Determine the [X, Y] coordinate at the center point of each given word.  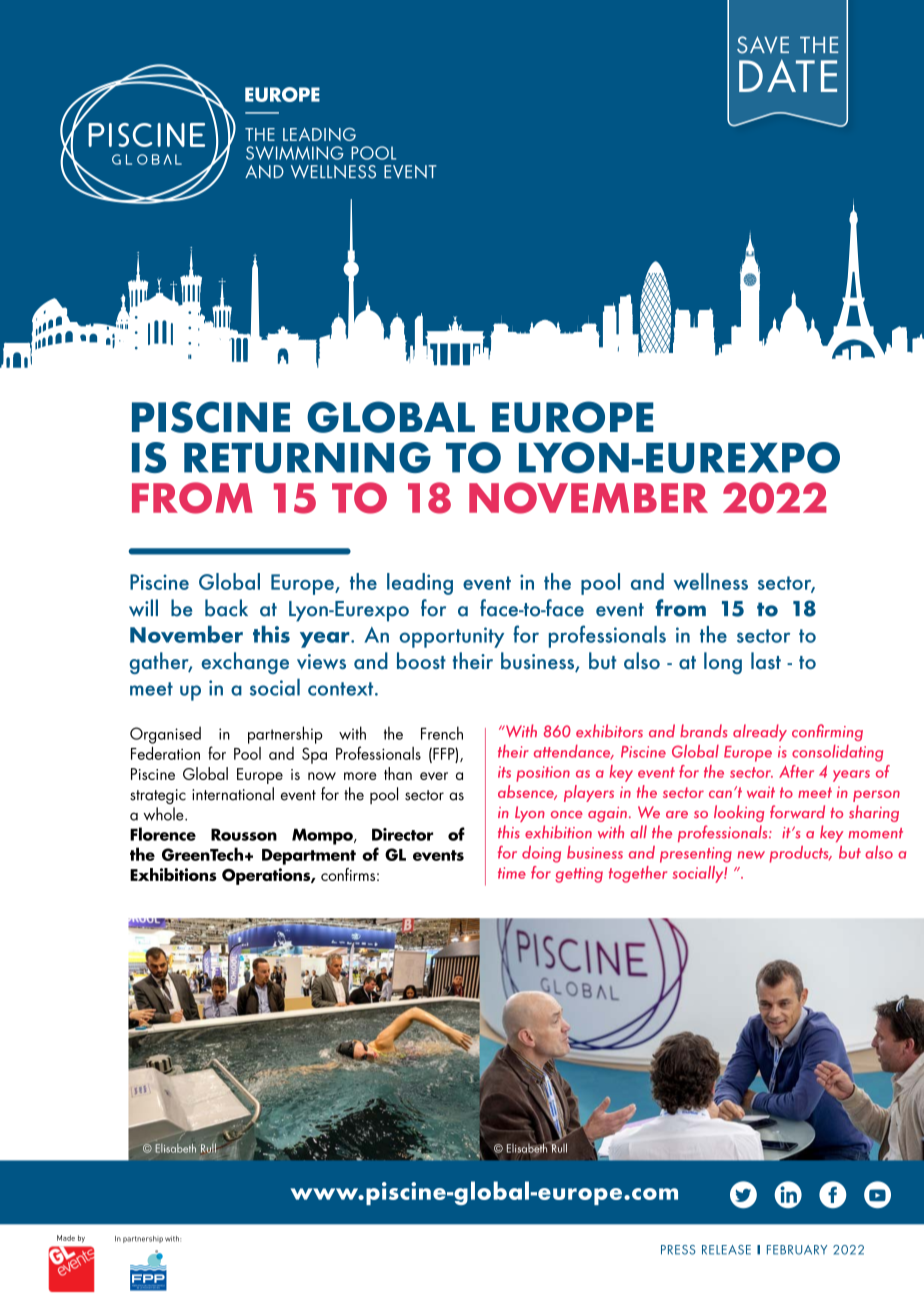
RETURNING [307, 457]
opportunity [451, 637]
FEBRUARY [797, 1250]
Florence [163, 834]
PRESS [678, 1250]
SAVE [763, 45]
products [800, 854]
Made [66, 1238]
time [512, 873]
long [723, 663]
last [766, 660]
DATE [788, 75]
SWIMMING [294, 153]
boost [421, 660]
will [143, 608]
